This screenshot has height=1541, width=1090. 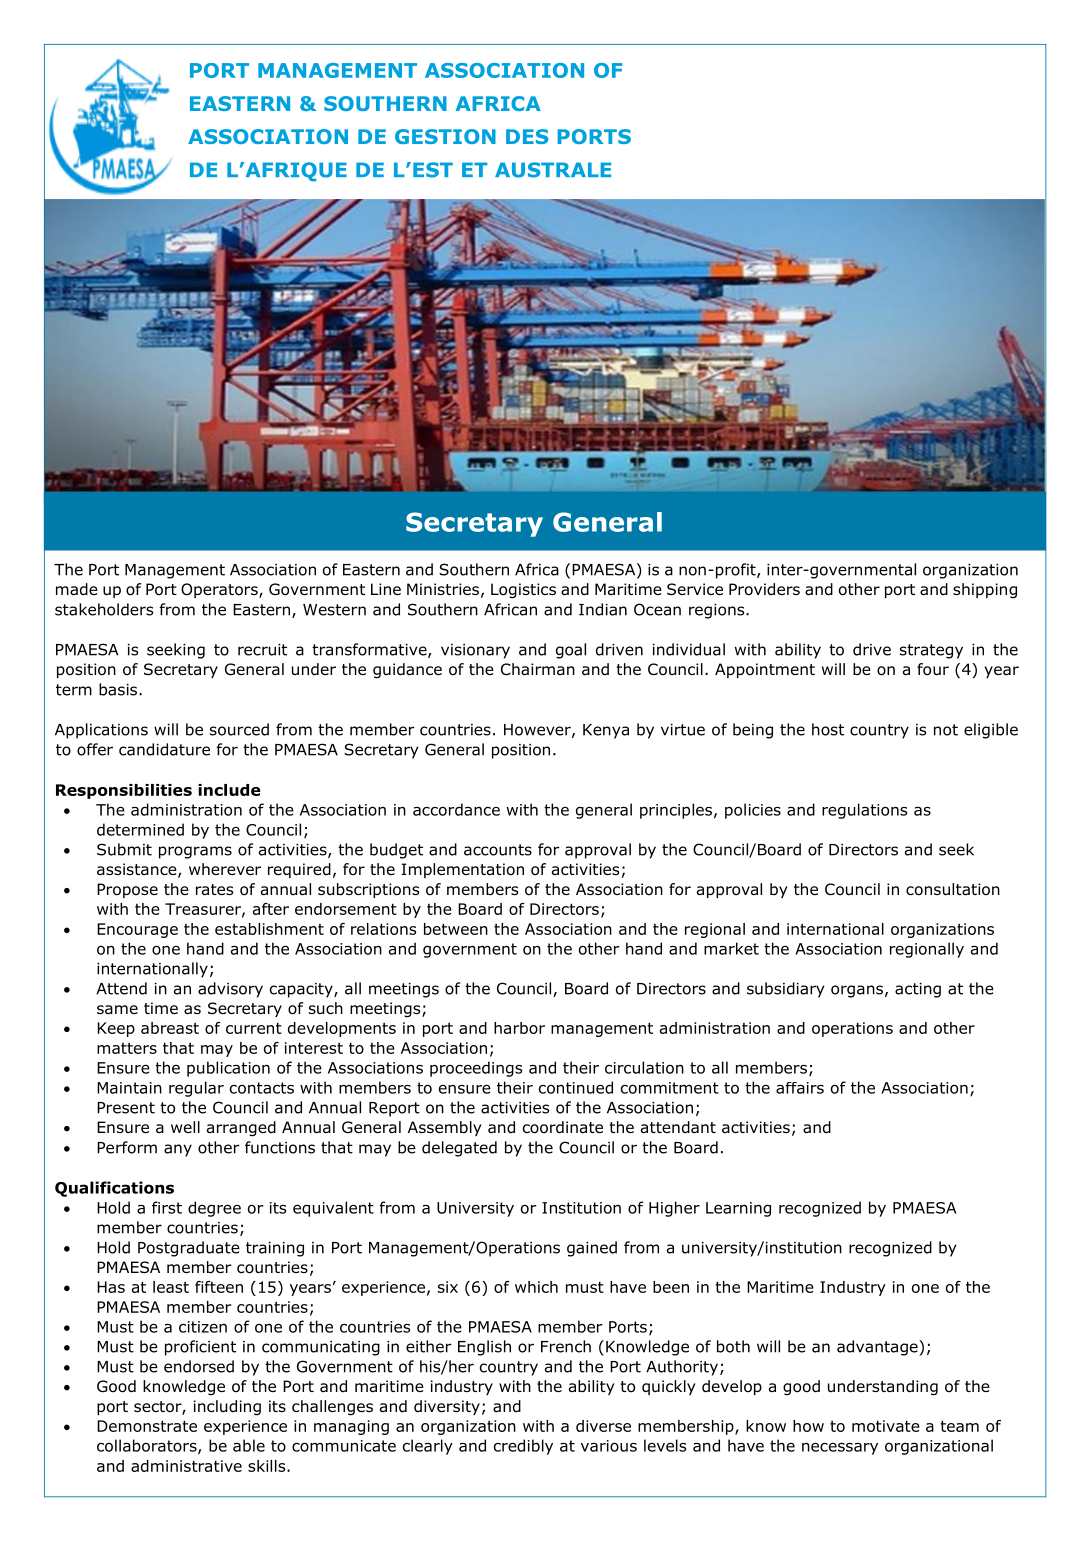 What do you see at coordinates (229, 790) in the screenshot?
I see `include` at bounding box center [229, 790].
